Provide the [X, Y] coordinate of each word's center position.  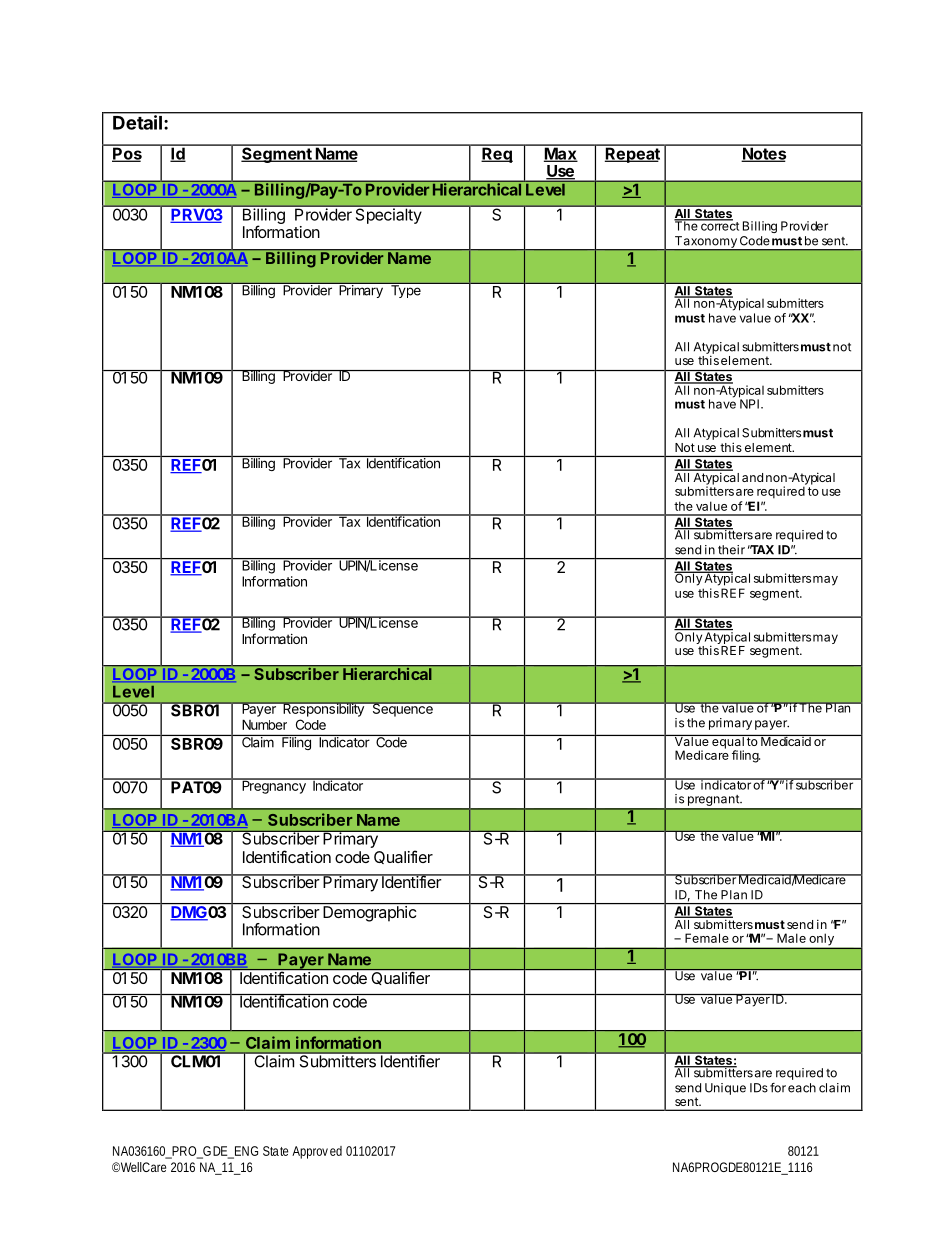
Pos [127, 153]
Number [264, 724]
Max [560, 153]
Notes [764, 153]
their [731, 550]
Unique [725, 1089]
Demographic [369, 914]
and [752, 477]
